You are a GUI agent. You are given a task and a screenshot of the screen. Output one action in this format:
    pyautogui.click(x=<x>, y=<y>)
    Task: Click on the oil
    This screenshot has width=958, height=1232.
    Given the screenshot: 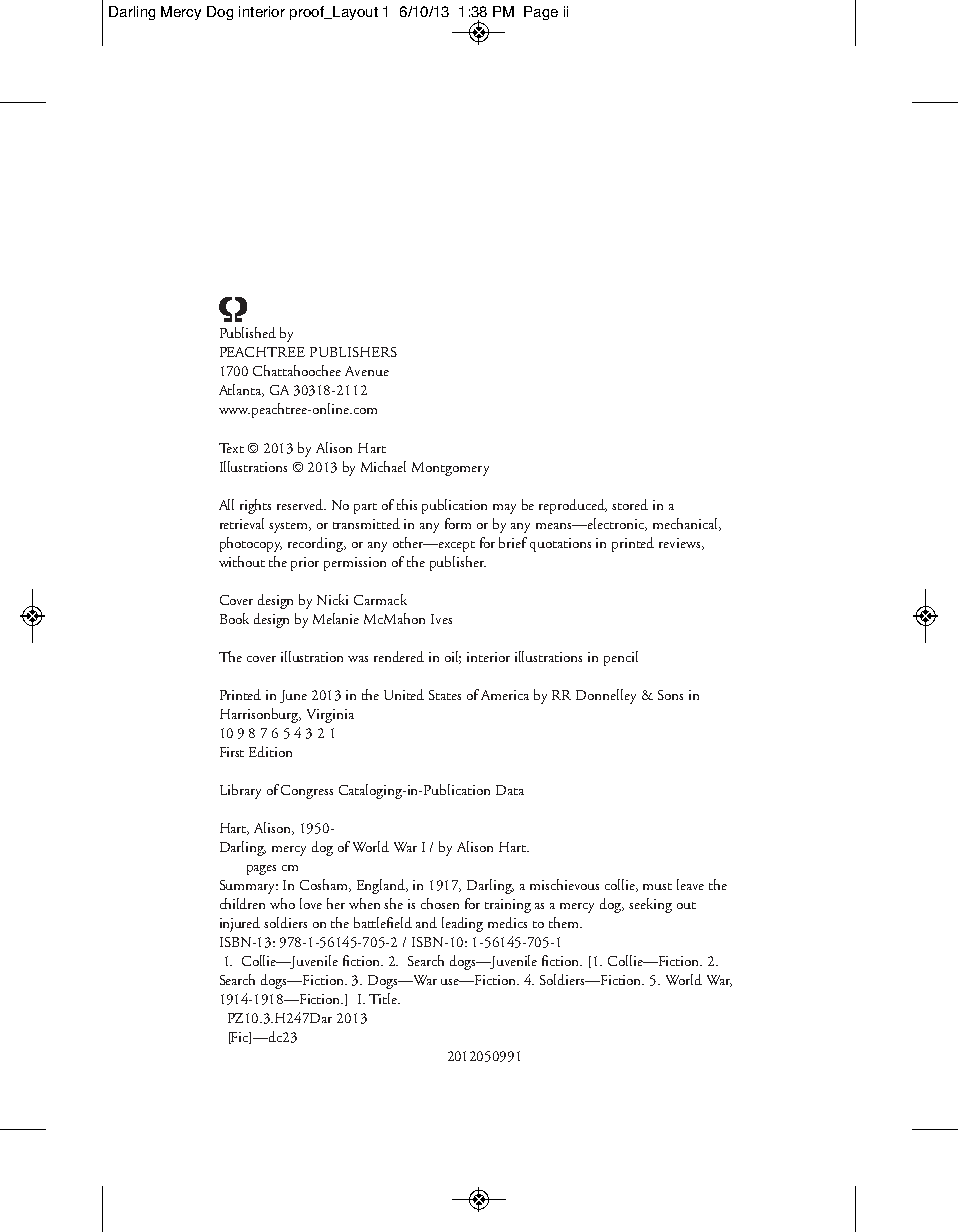 What is the action you would take?
    pyautogui.click(x=453, y=657)
